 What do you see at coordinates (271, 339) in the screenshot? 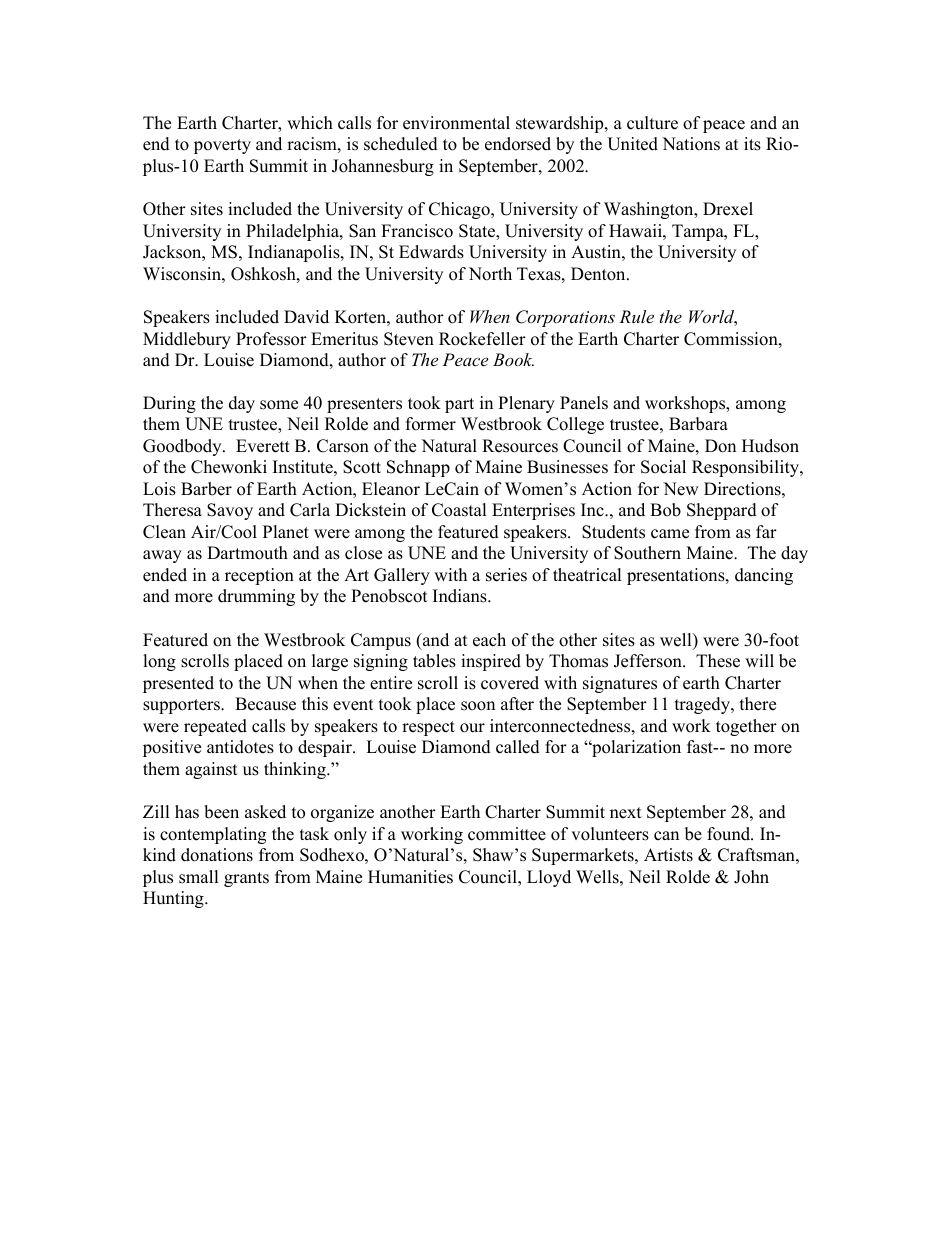
I see `Professor` at bounding box center [271, 339].
